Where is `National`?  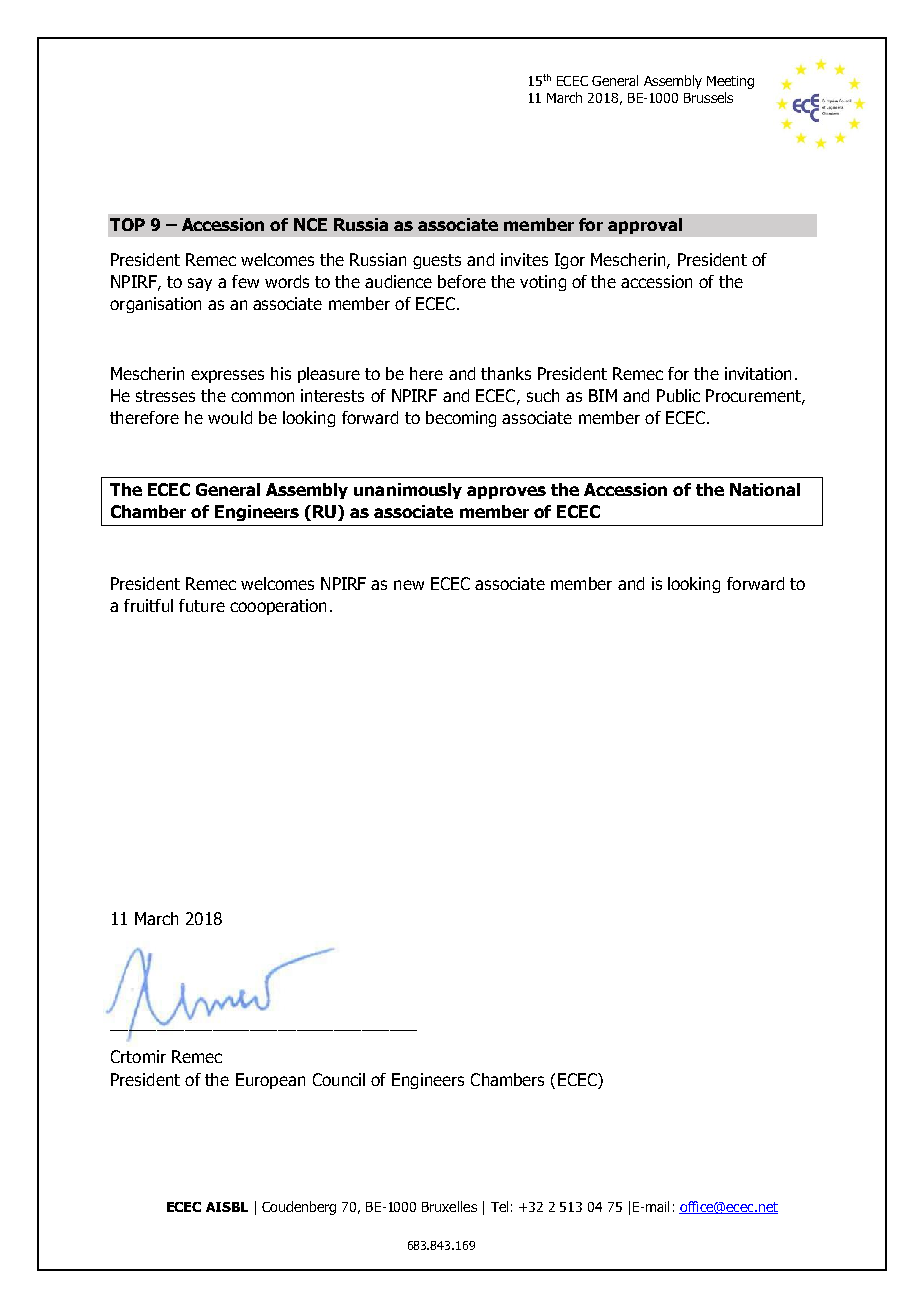 National is located at coordinates (765, 489).
